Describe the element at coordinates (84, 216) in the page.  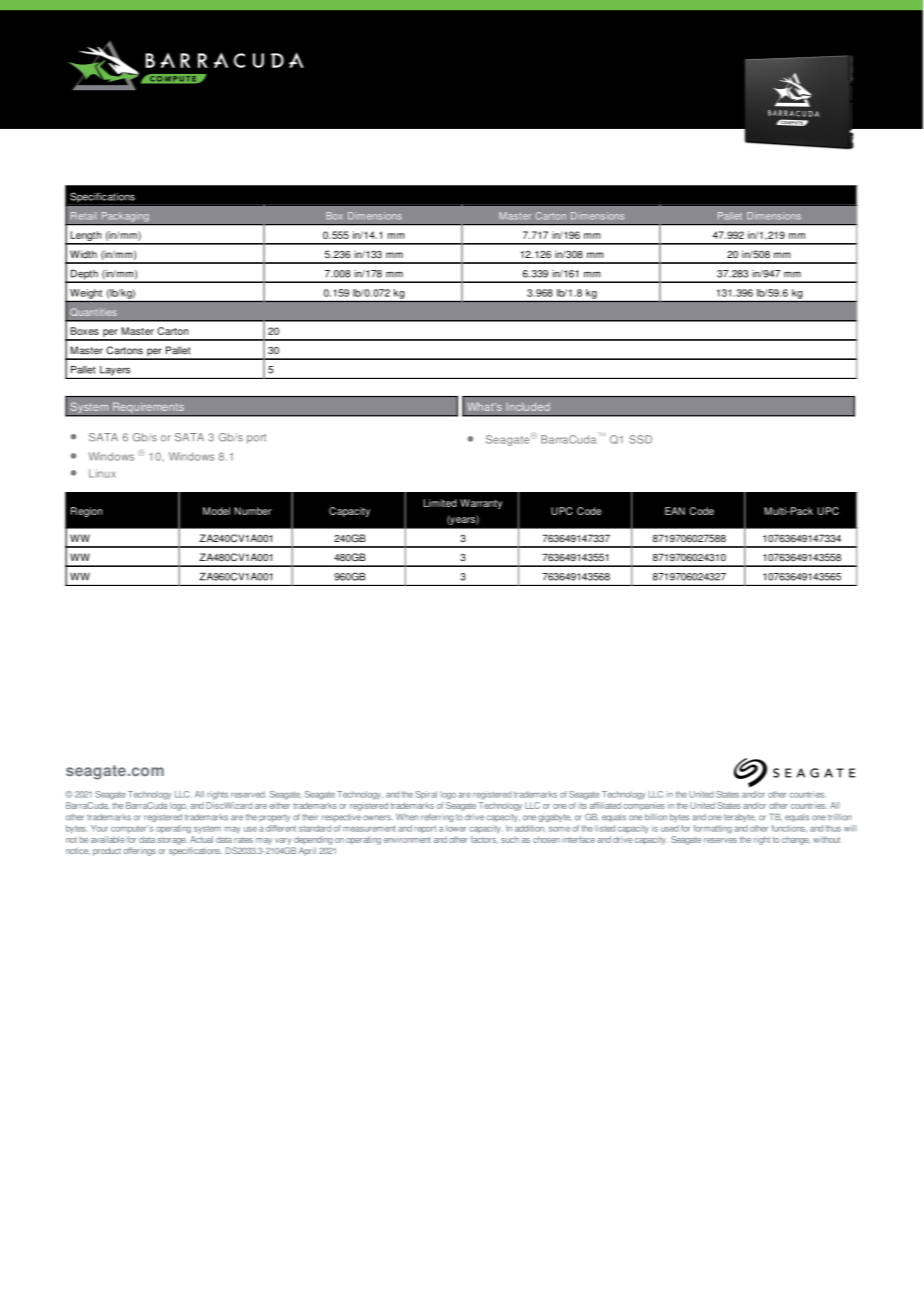
I see `Retail` at that location.
